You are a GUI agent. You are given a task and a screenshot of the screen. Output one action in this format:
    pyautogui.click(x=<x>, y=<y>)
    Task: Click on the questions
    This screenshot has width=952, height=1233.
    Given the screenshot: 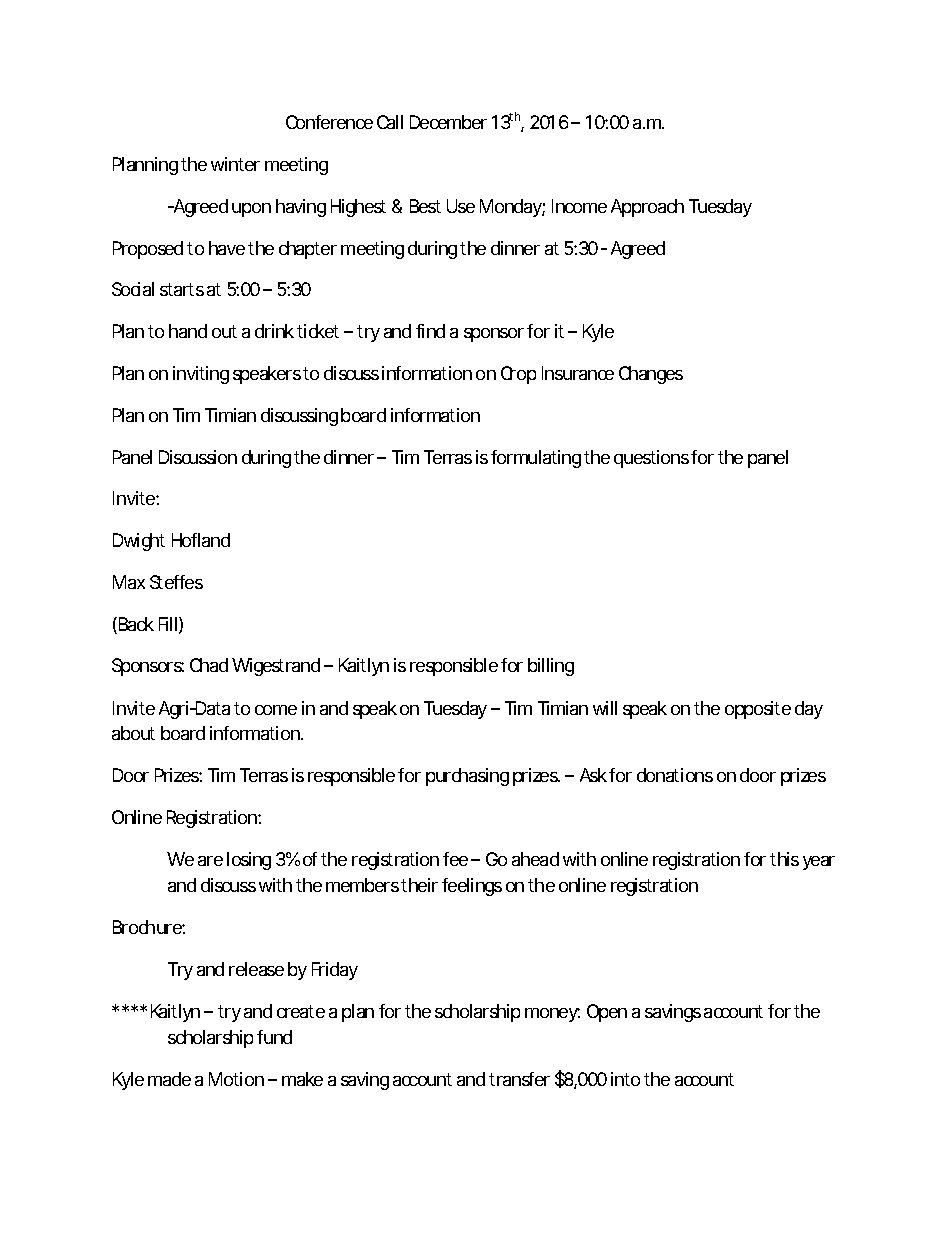 What is the action you would take?
    pyautogui.click(x=651, y=459)
